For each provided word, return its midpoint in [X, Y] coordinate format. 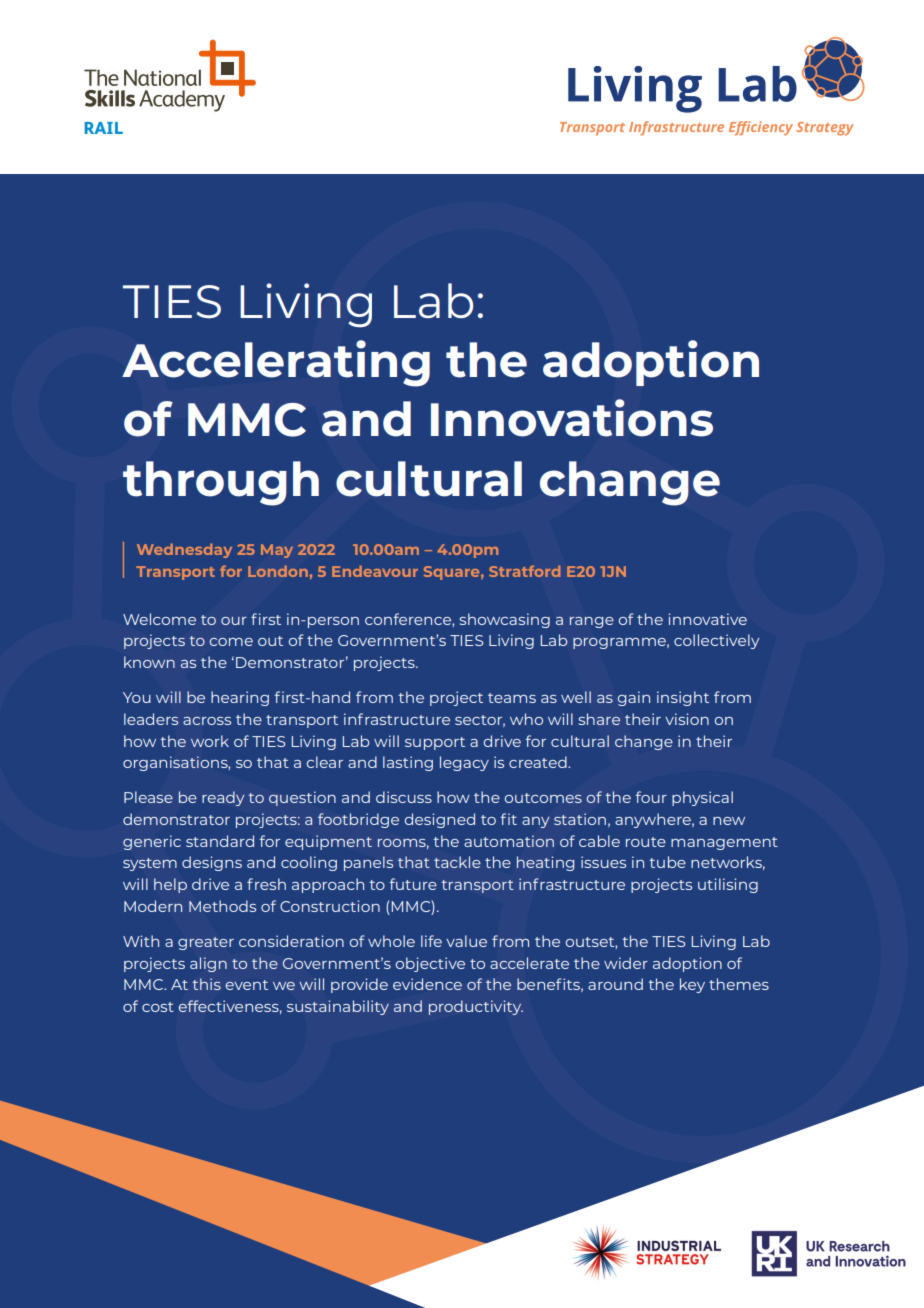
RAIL [104, 128]
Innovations [572, 418]
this [206, 984]
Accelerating [276, 363]
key [692, 985]
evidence [427, 984]
